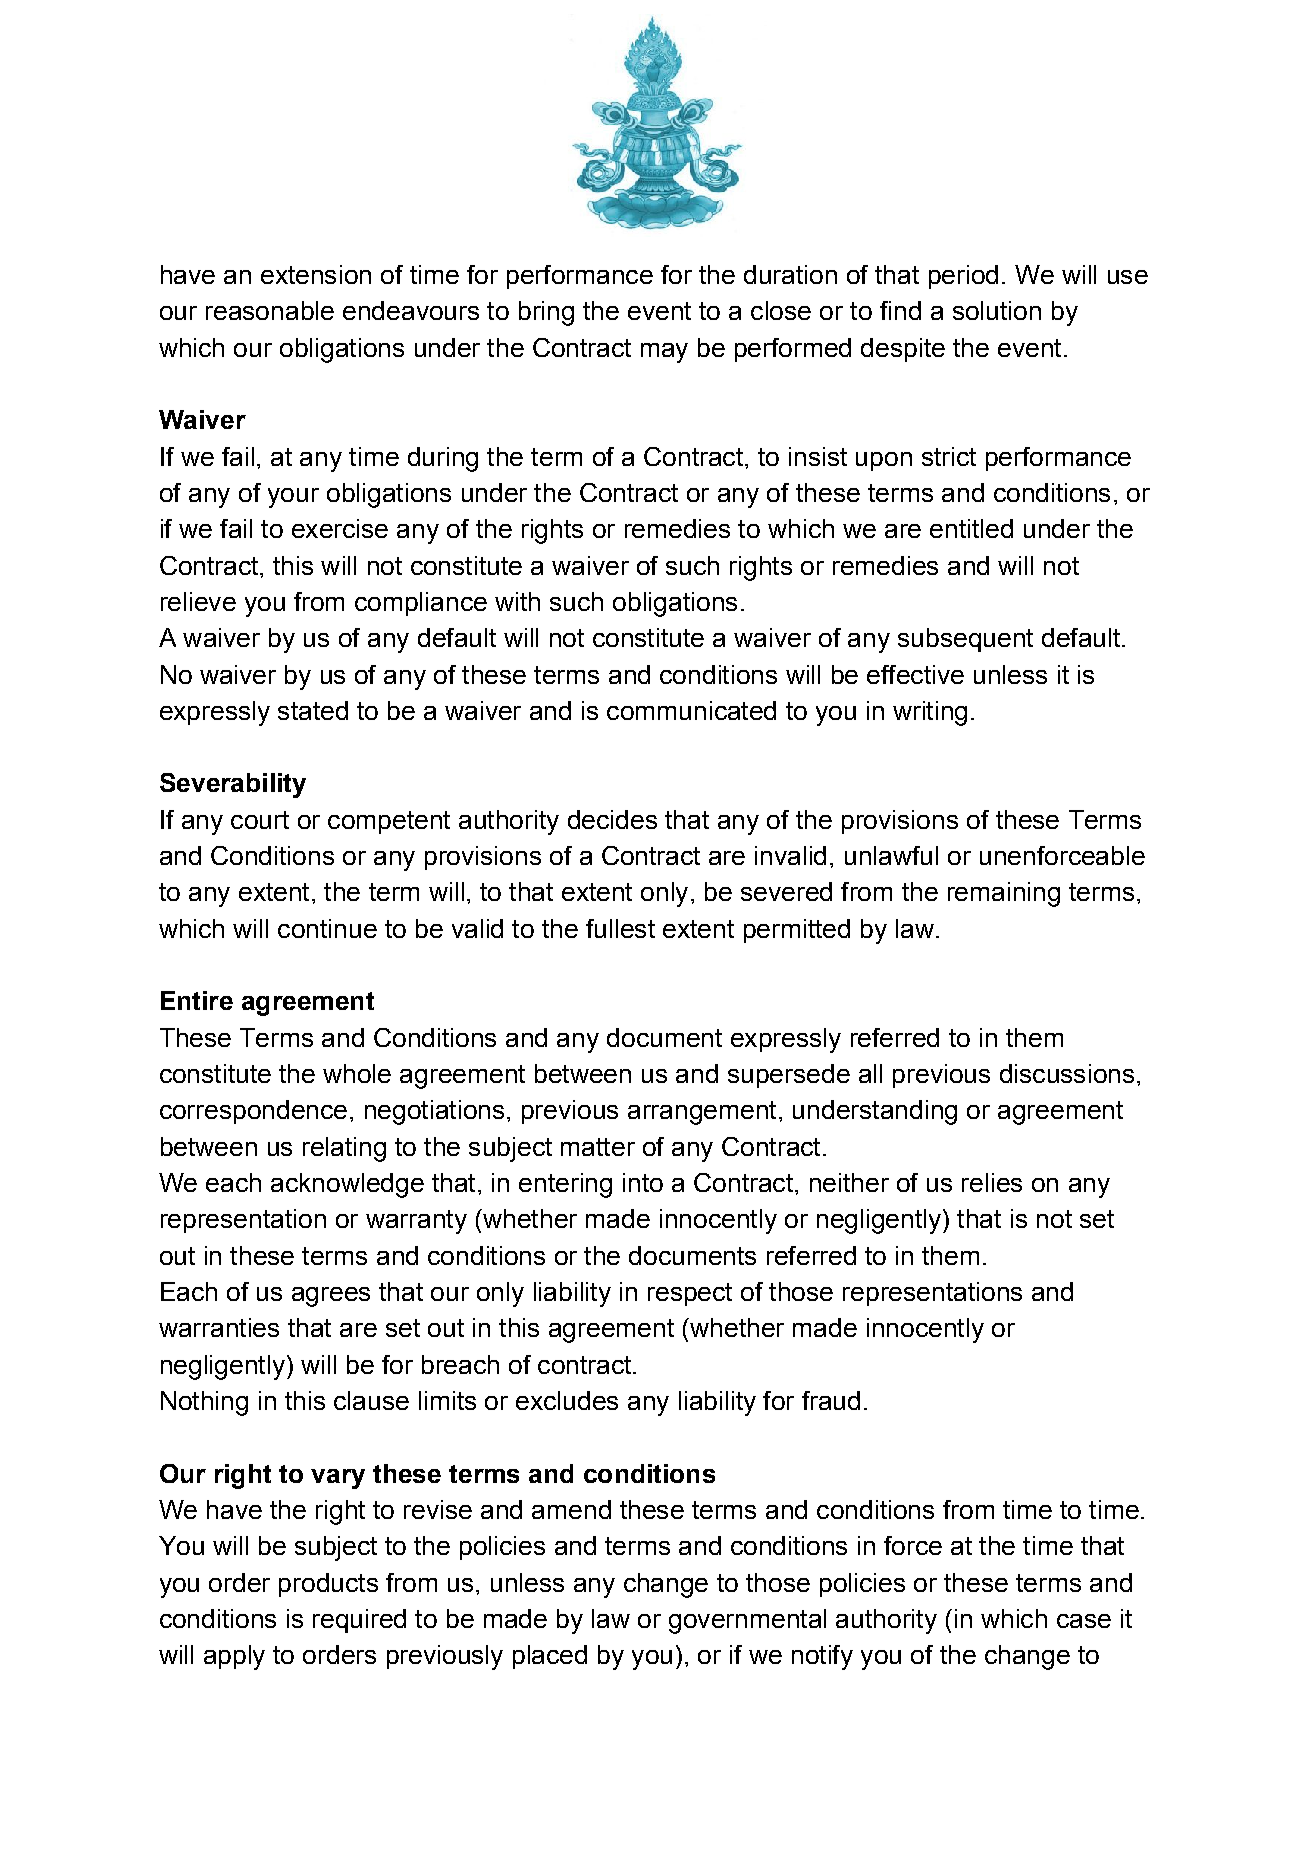  What do you see at coordinates (328, 1585) in the screenshot?
I see `products` at bounding box center [328, 1585].
